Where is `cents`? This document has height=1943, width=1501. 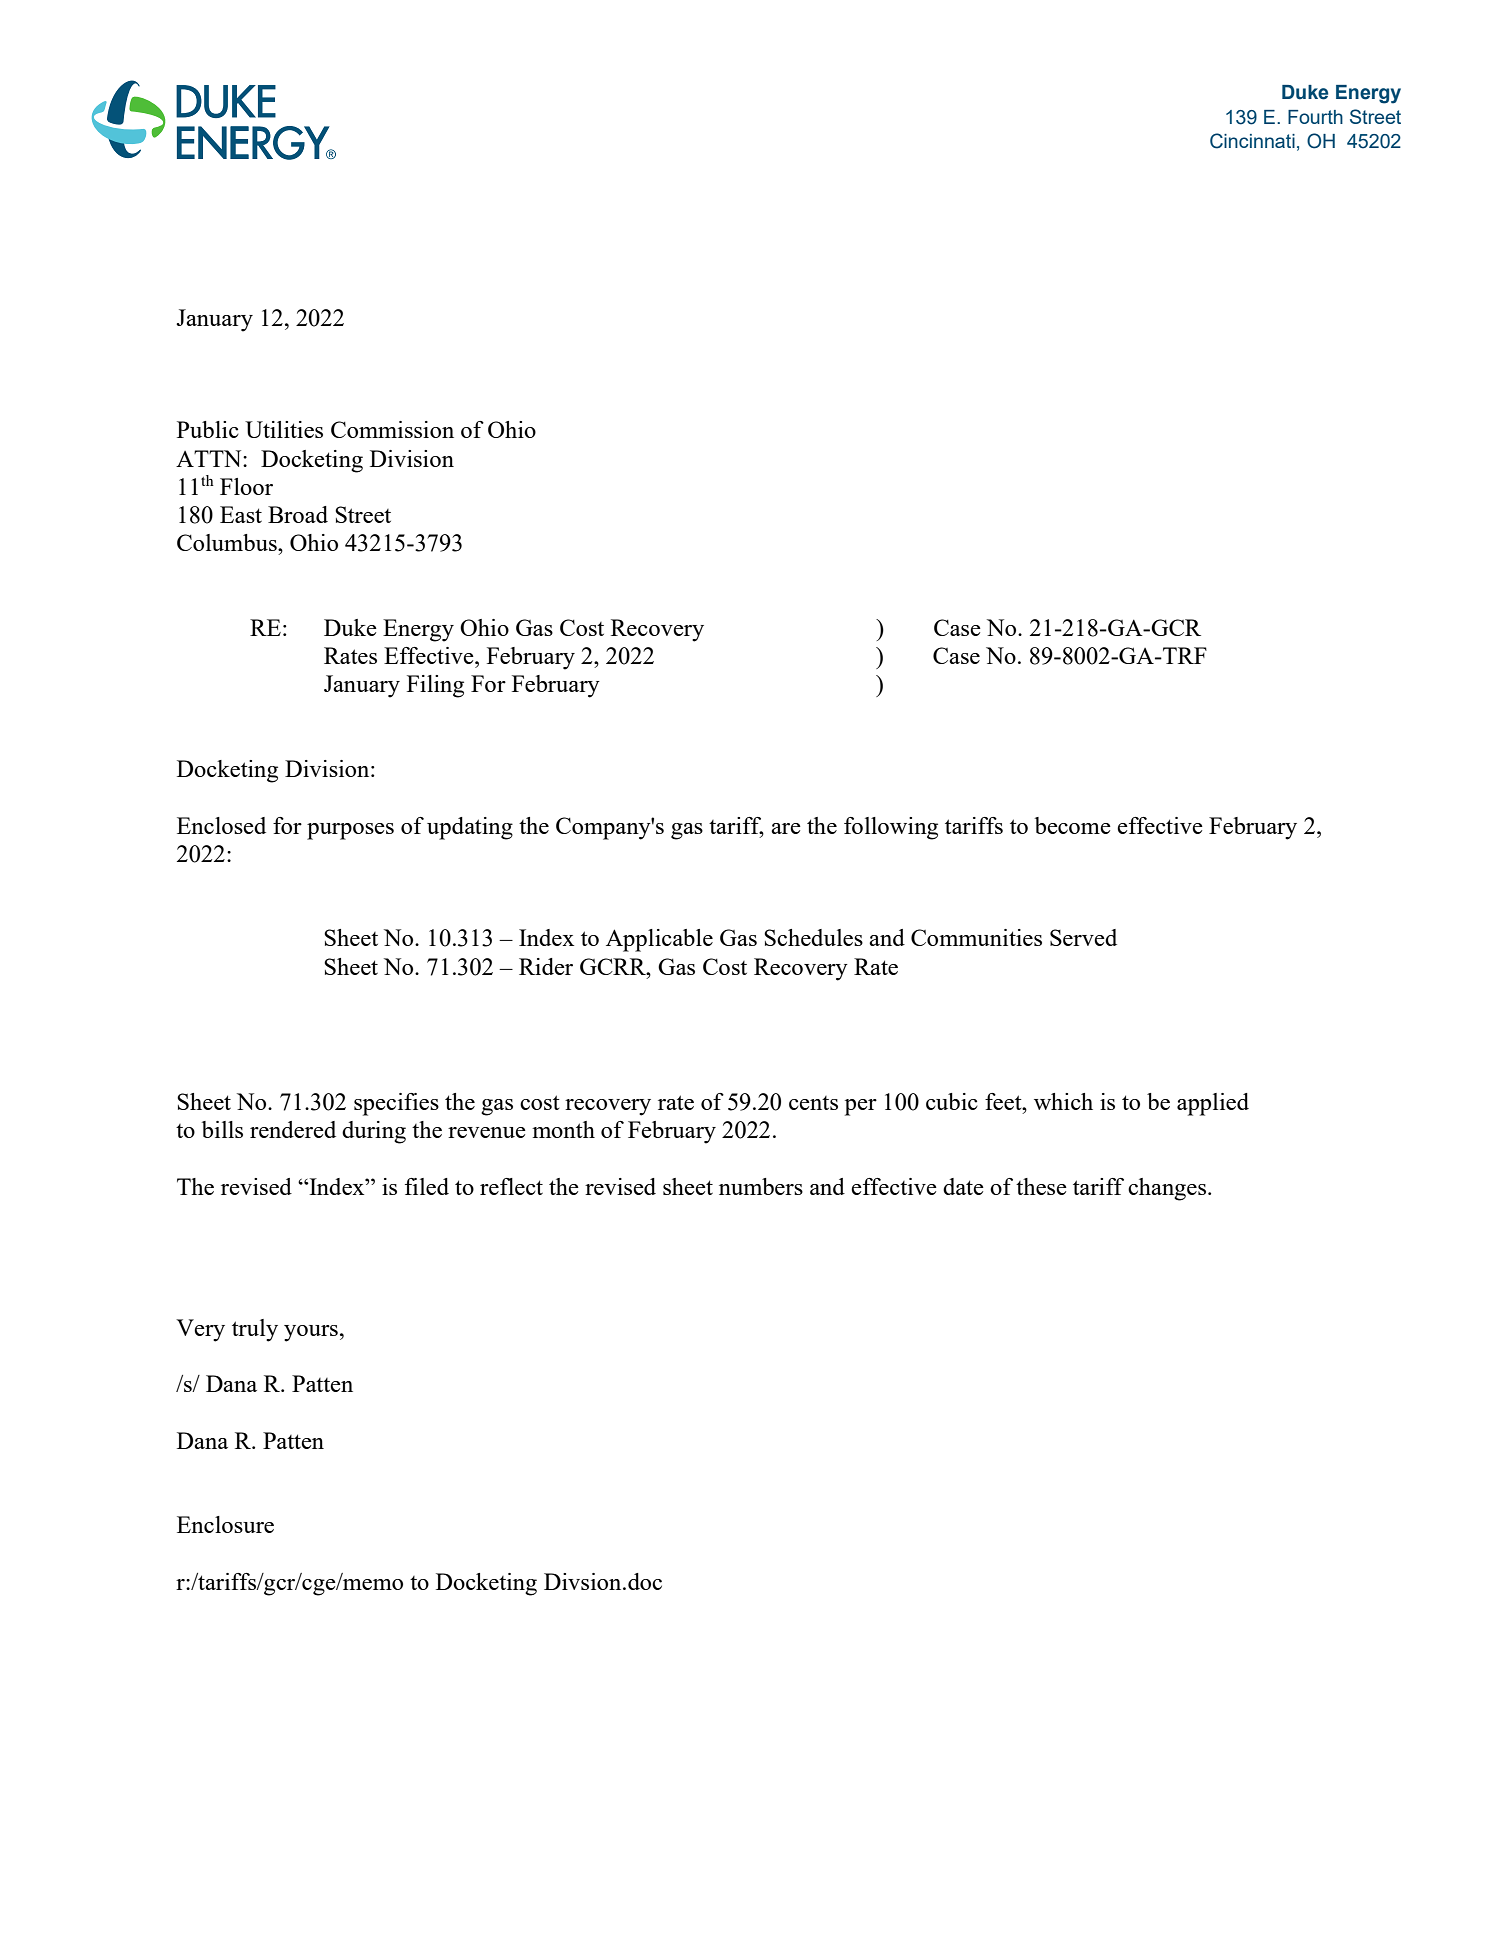 cents is located at coordinates (813, 1103).
